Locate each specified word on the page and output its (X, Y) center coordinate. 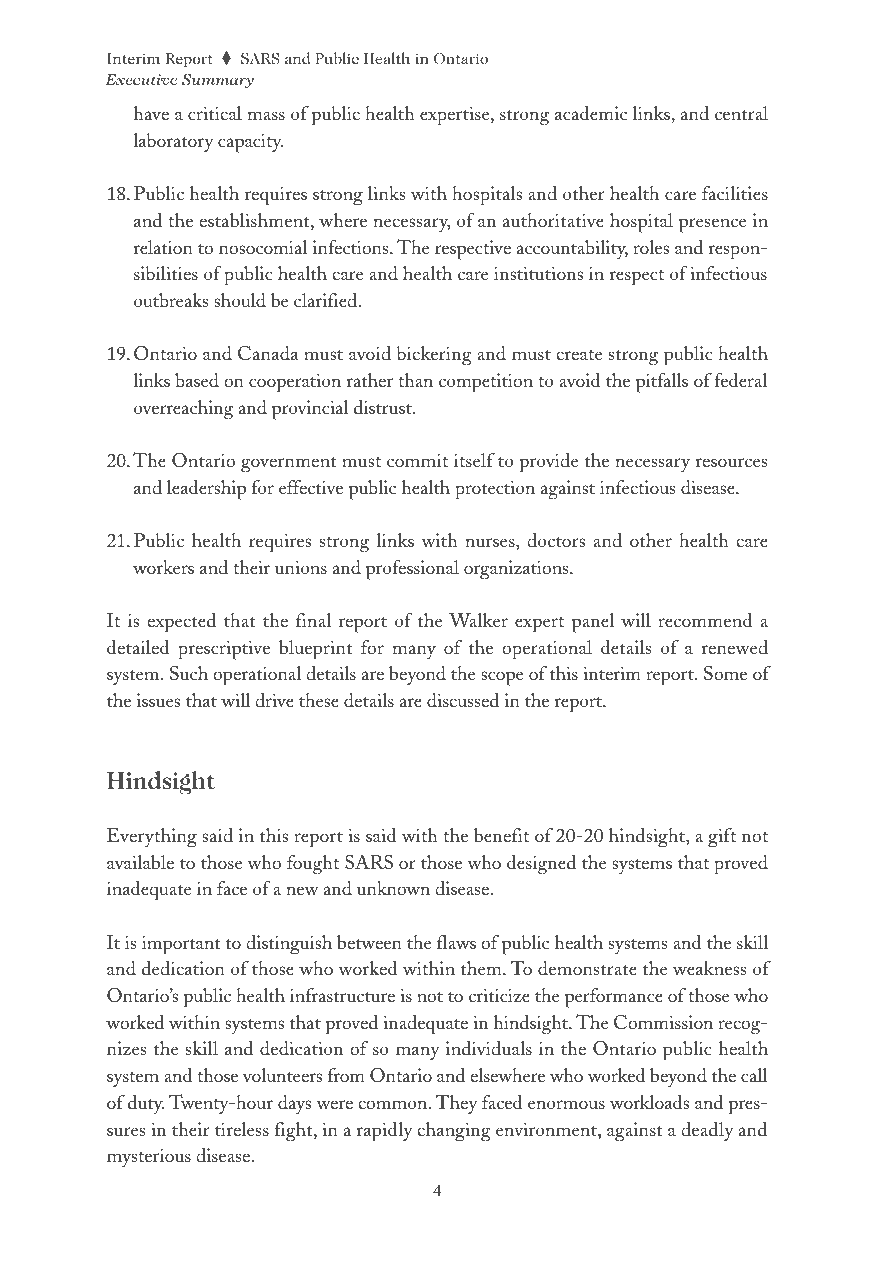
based (197, 380)
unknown (393, 888)
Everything (152, 838)
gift (722, 838)
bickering (434, 356)
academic (591, 113)
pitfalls (662, 383)
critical (215, 113)
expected (181, 623)
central (741, 113)
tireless (242, 1129)
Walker (478, 620)
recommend (705, 620)
